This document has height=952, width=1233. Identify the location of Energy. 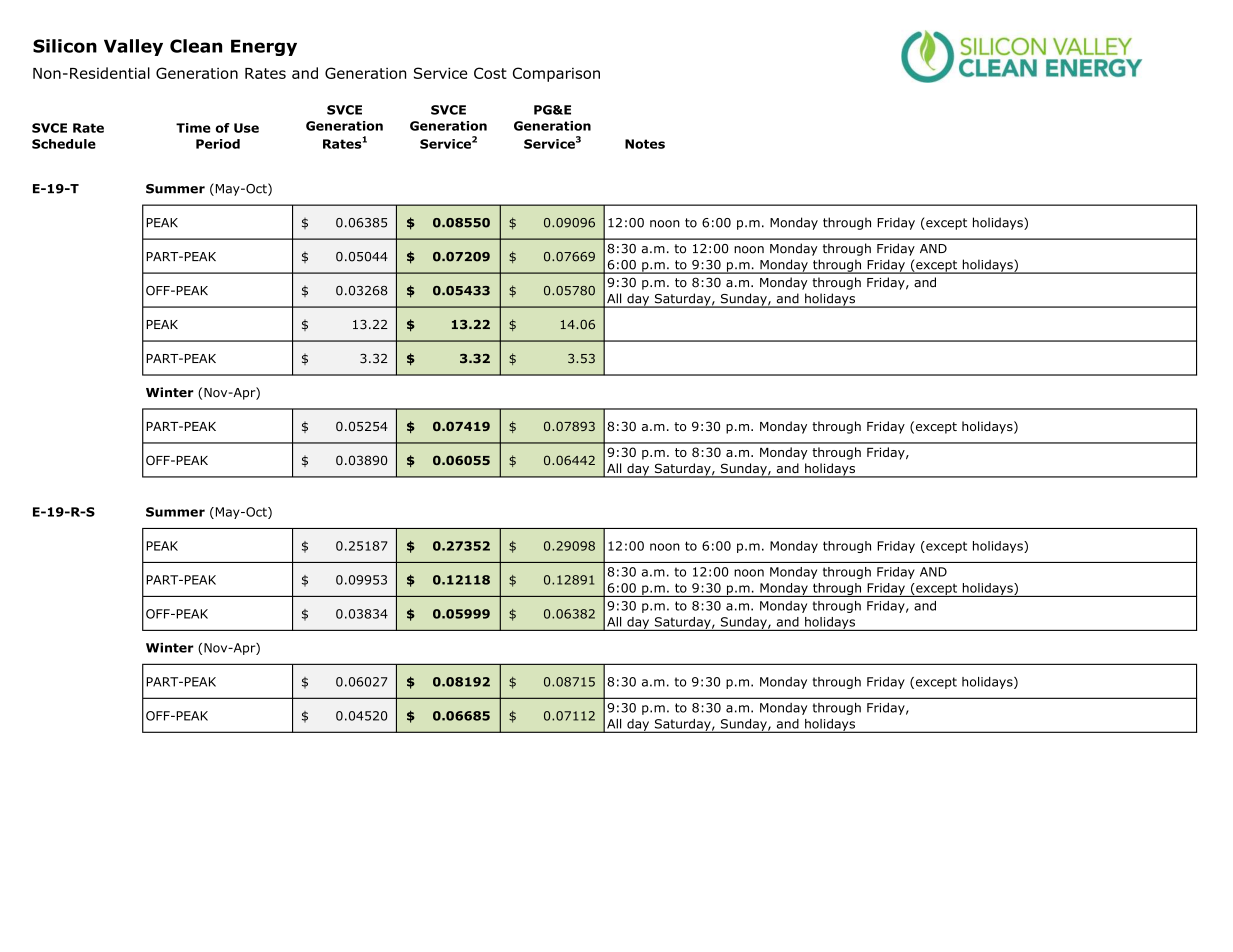
(264, 47).
